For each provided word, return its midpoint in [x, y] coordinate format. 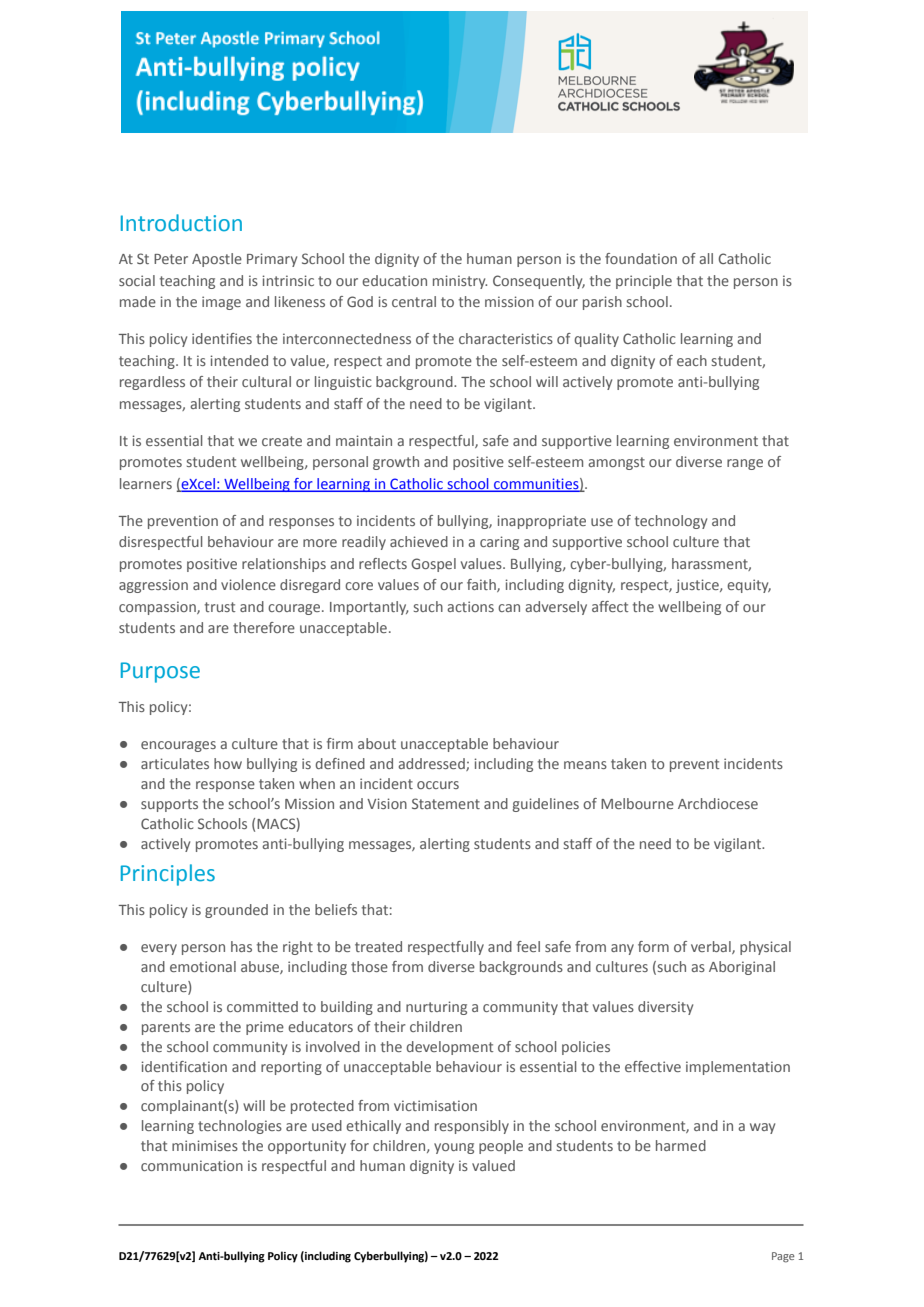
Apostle [217, 260]
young [454, 1148]
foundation [641, 258]
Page [783, 1257]
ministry [460, 282]
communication [192, 1165]
